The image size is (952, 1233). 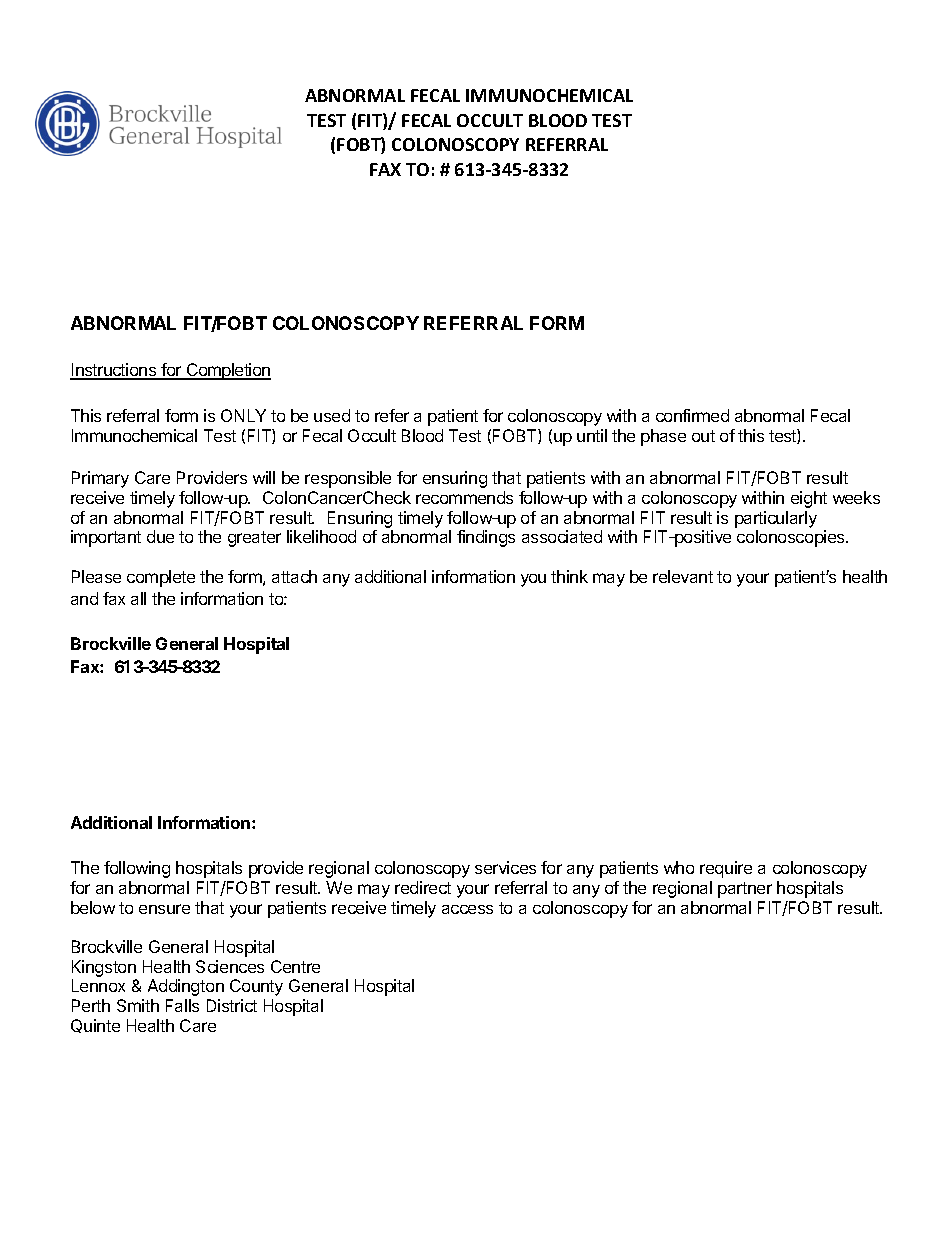 I want to click on think, so click(x=569, y=576).
